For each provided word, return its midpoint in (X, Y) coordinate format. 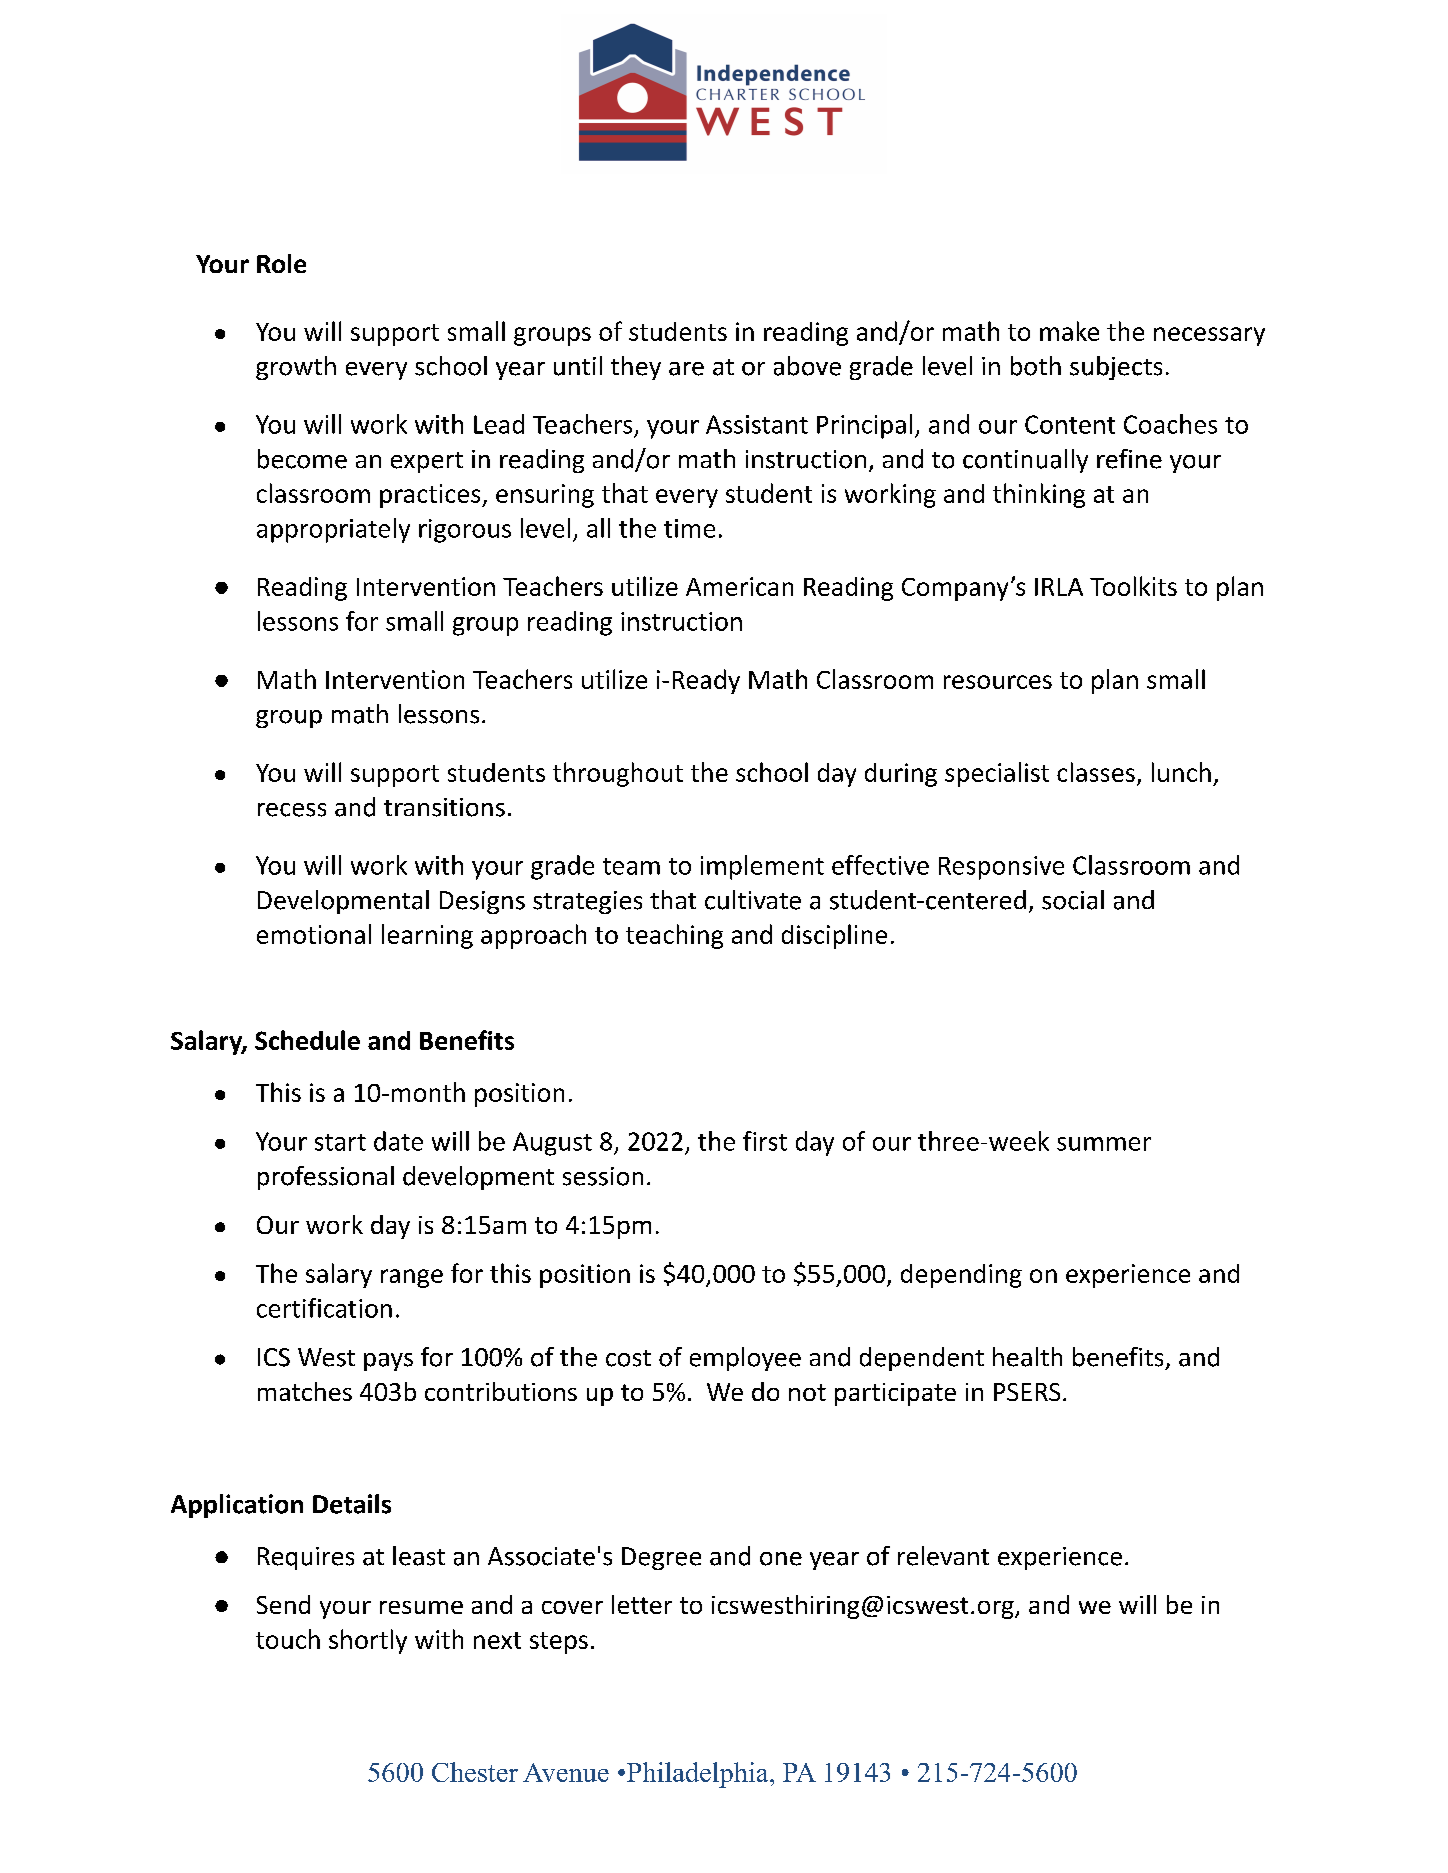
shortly (368, 1641)
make (1069, 331)
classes (1096, 772)
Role (281, 263)
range (412, 1278)
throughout (618, 774)
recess (292, 810)
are (686, 369)
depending (961, 1276)
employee (745, 1359)
